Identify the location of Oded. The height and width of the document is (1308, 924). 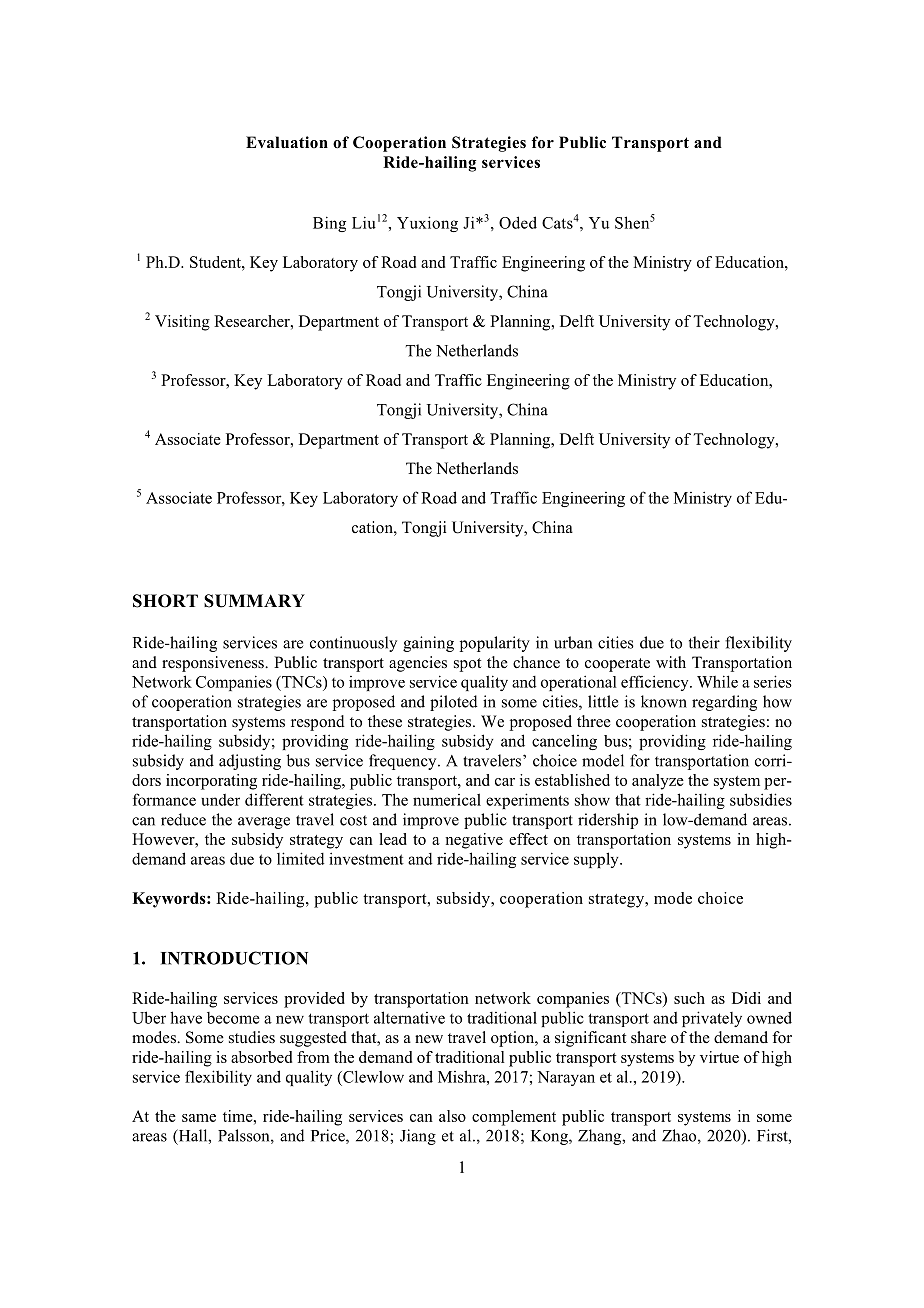
(518, 222).
